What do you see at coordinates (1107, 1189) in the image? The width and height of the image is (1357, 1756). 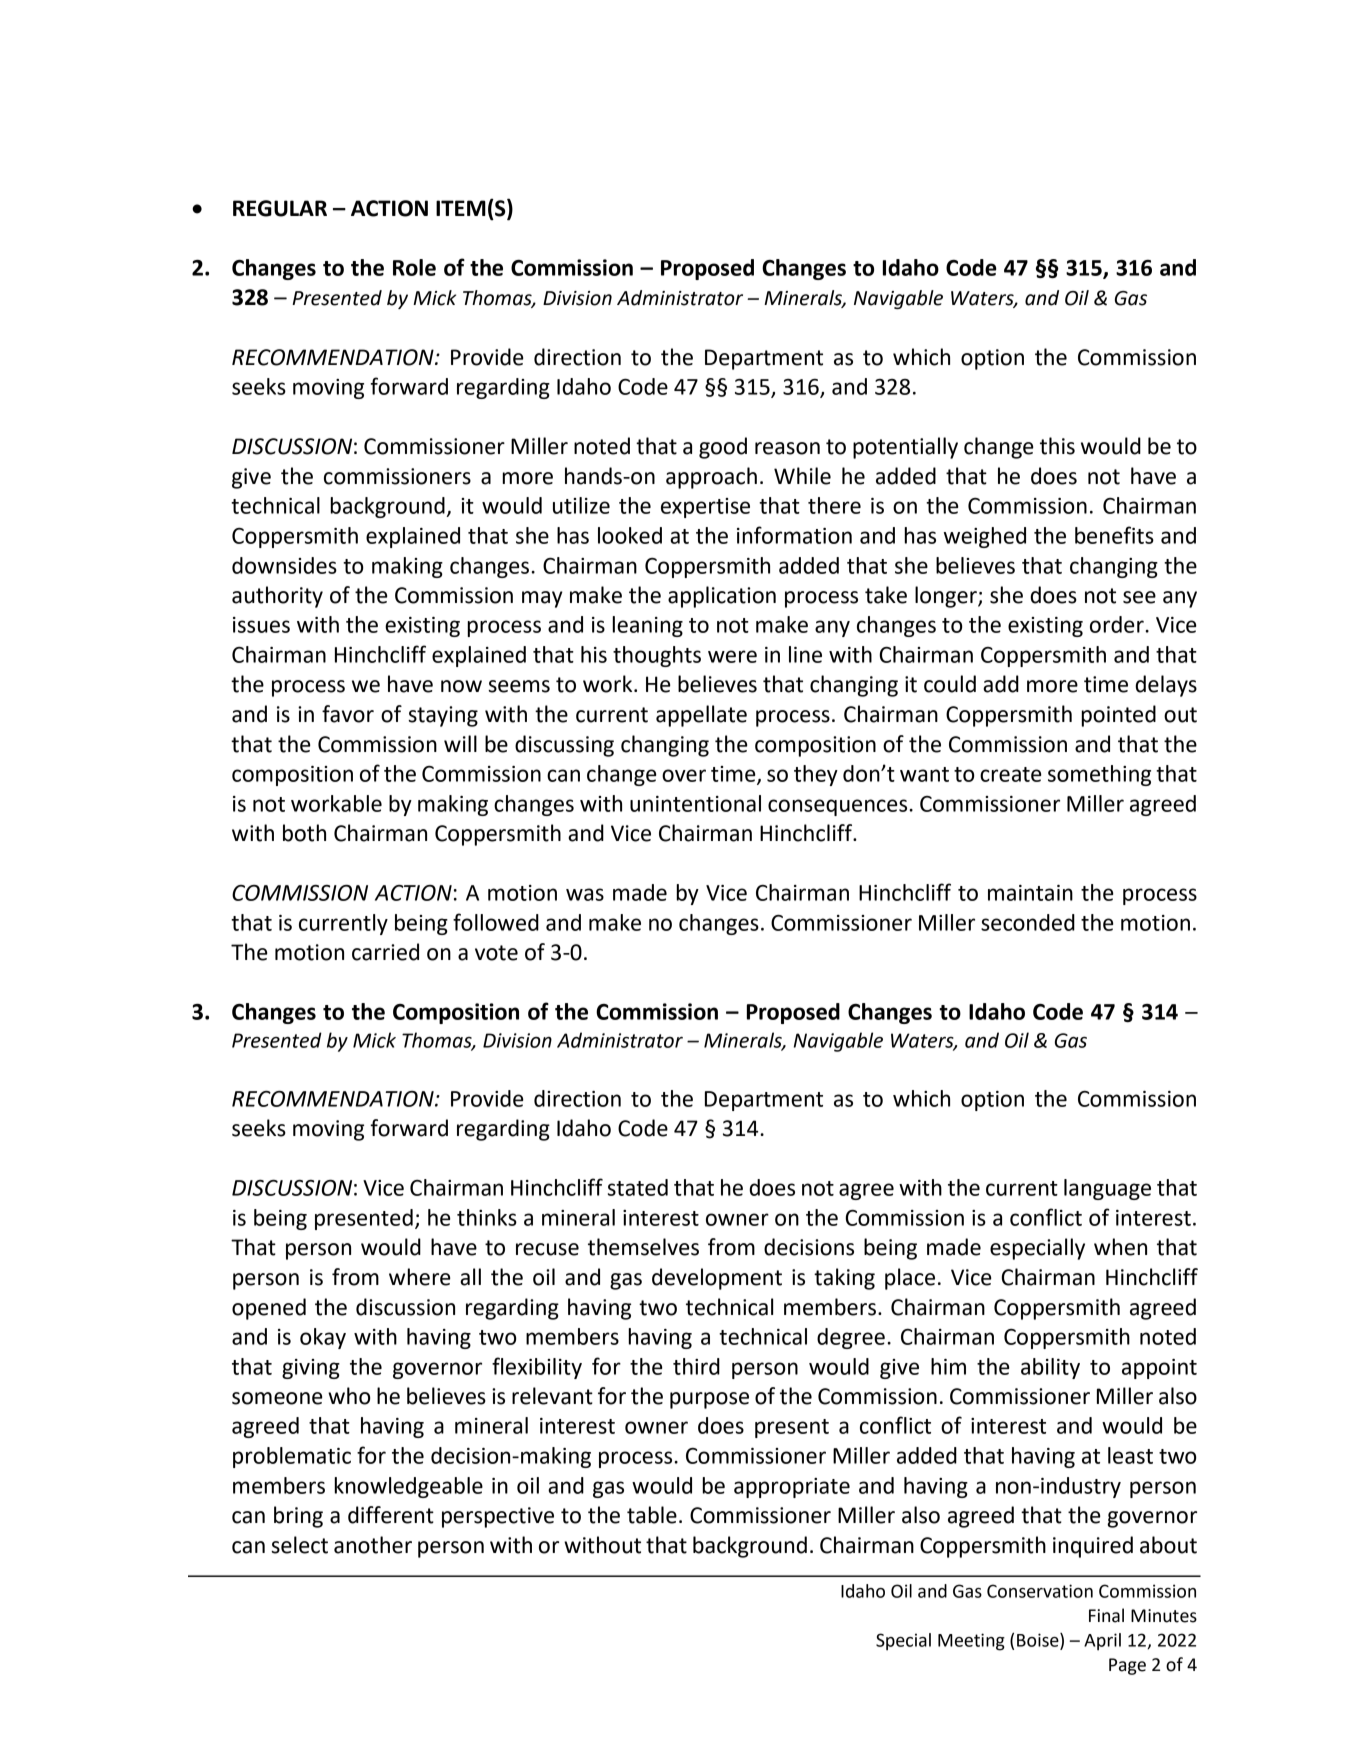 I see `language` at bounding box center [1107, 1189].
